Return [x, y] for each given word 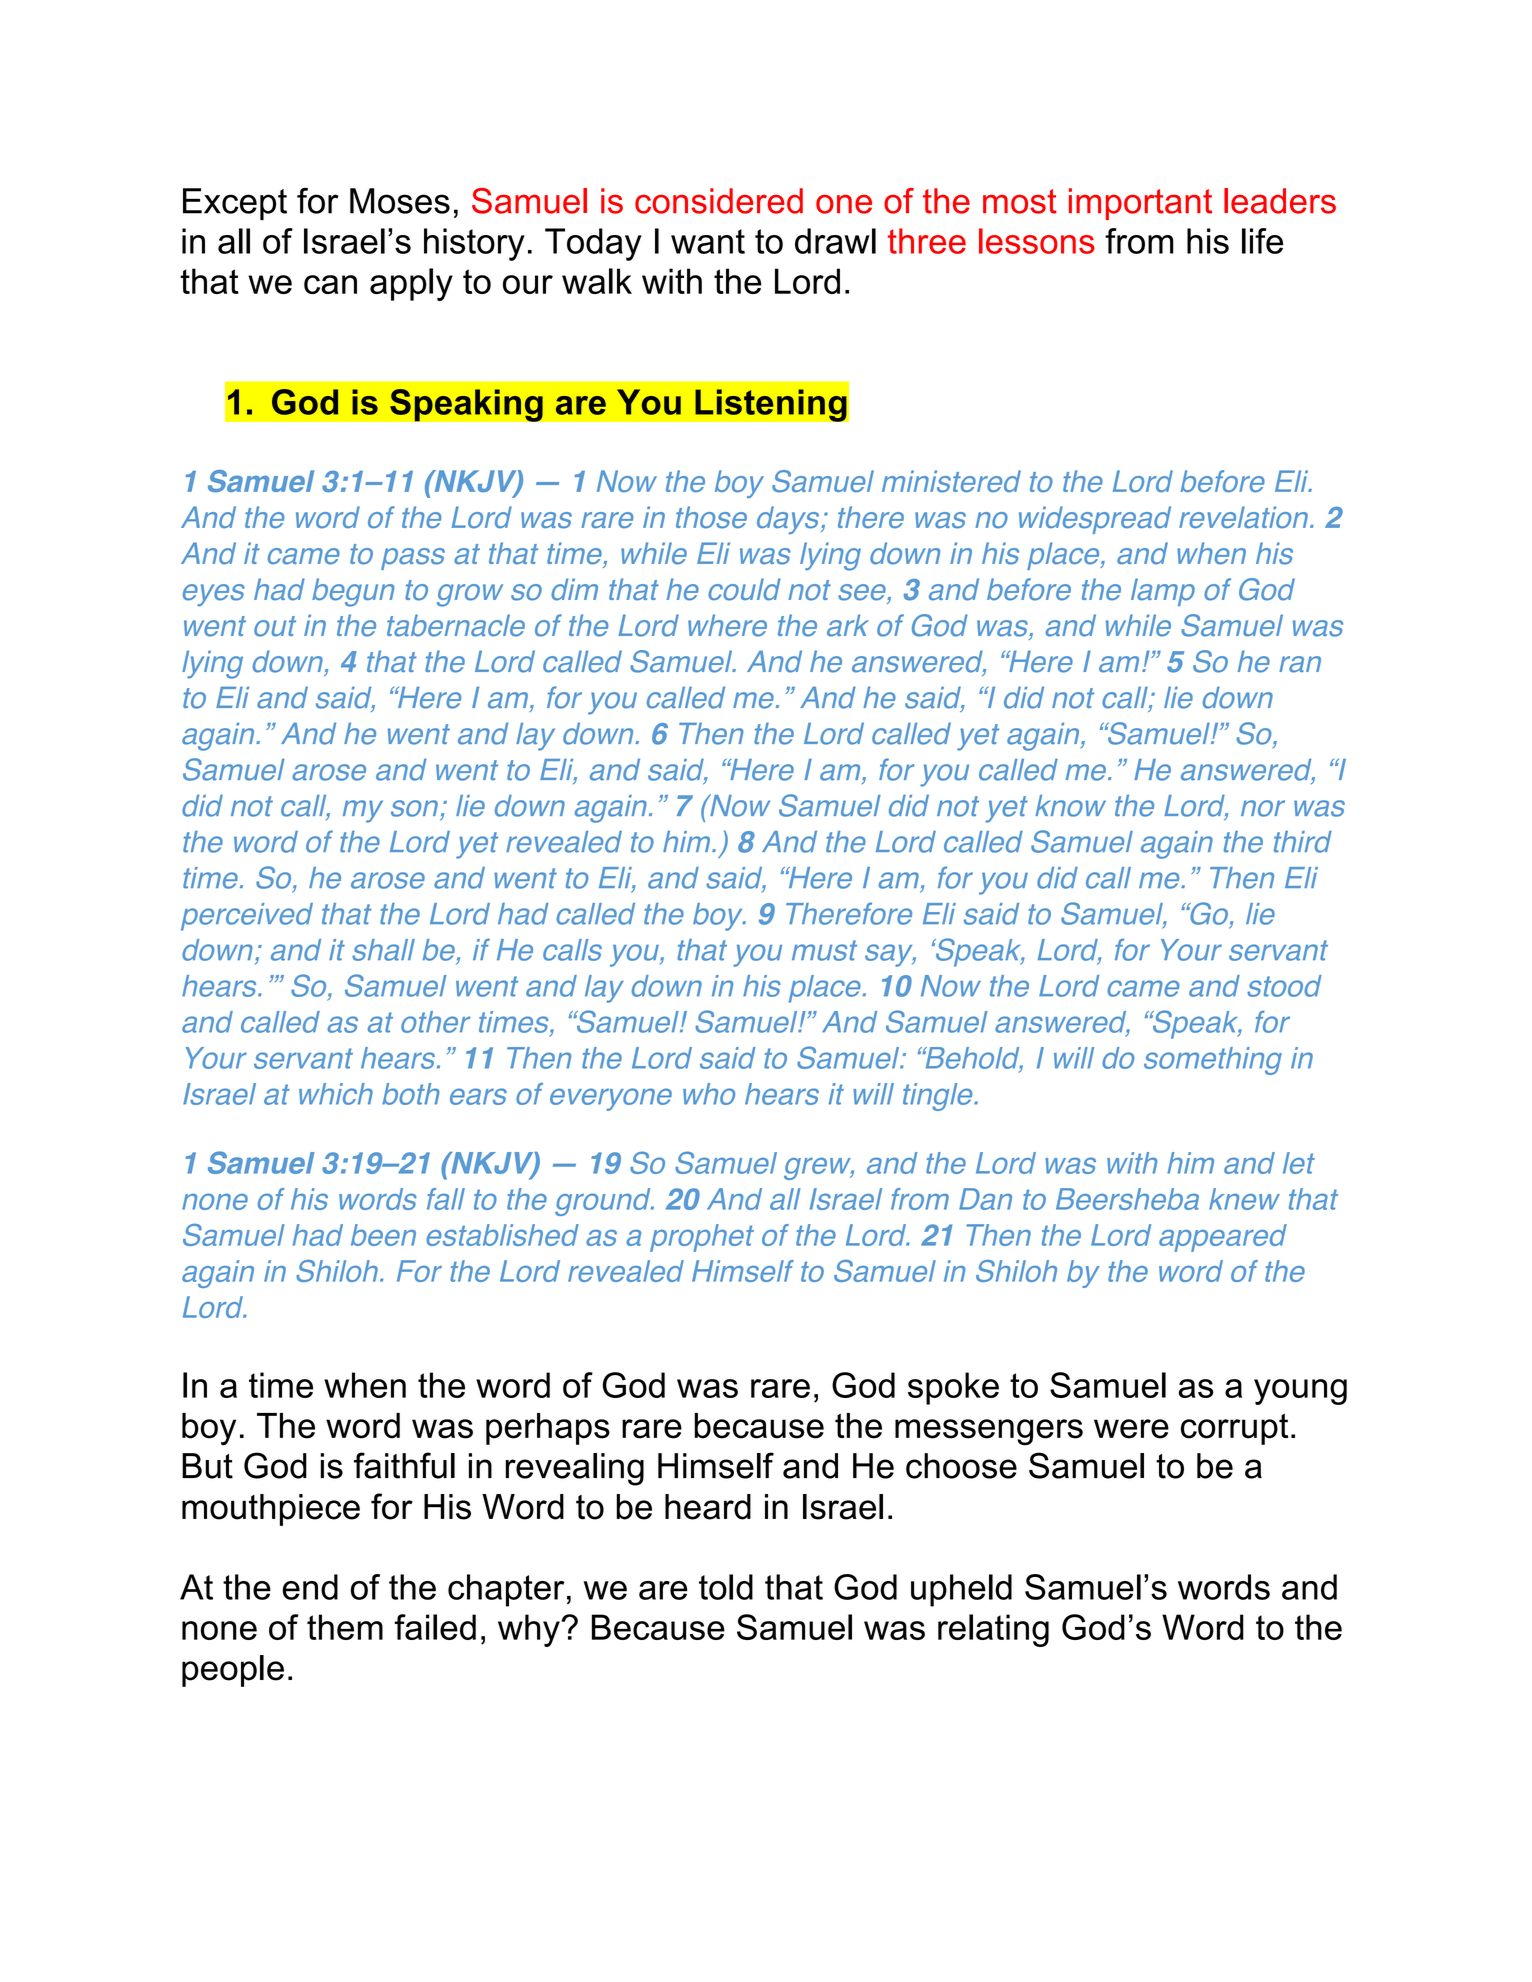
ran [1300, 664]
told [726, 1587]
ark [848, 625]
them [345, 1627]
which [336, 1094]
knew [1244, 1199]
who [709, 1094]
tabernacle [456, 625]
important [1140, 204]
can [330, 284]
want [708, 241]
